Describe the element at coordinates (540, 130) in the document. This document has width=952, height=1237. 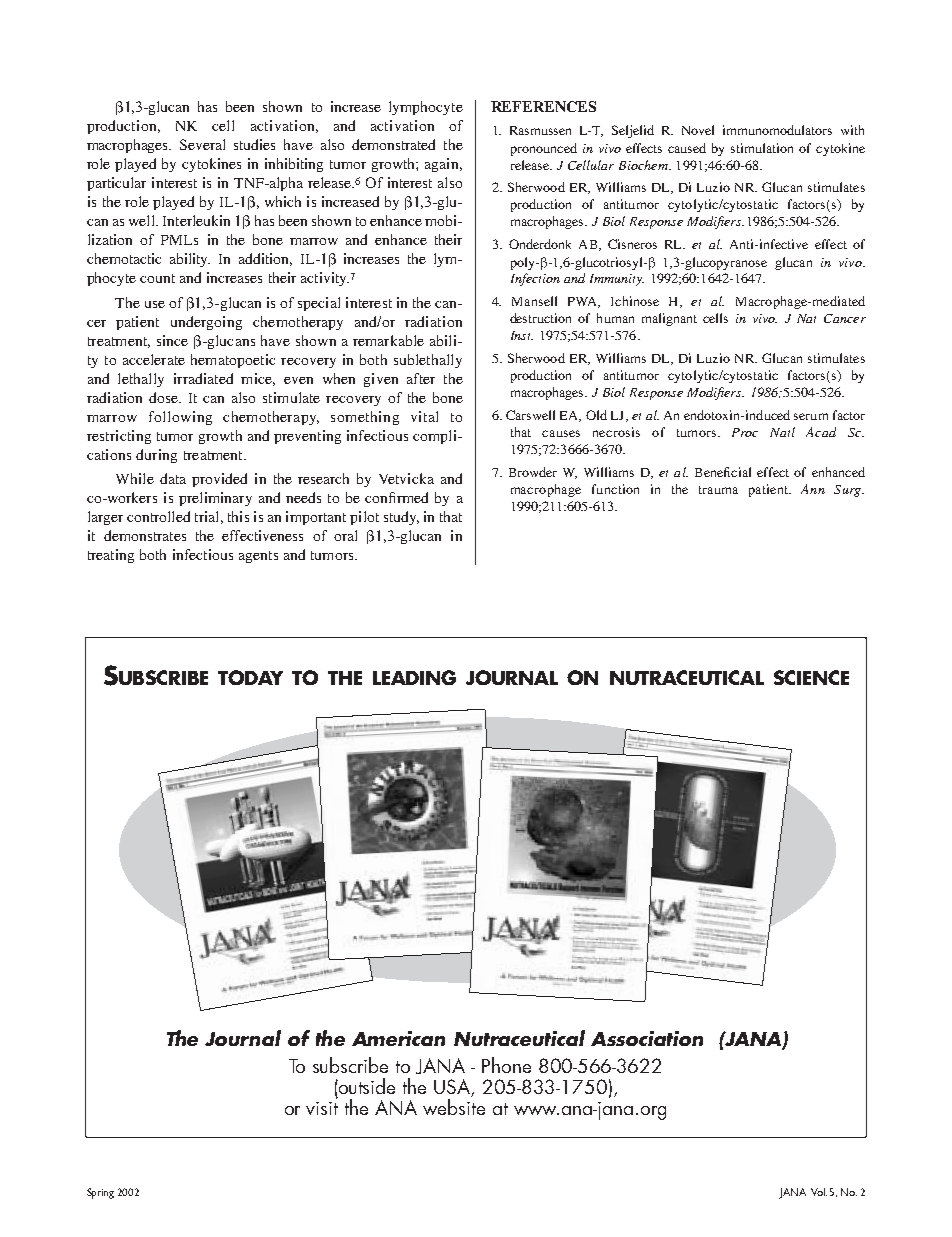
I see `Rasmussen` at that location.
